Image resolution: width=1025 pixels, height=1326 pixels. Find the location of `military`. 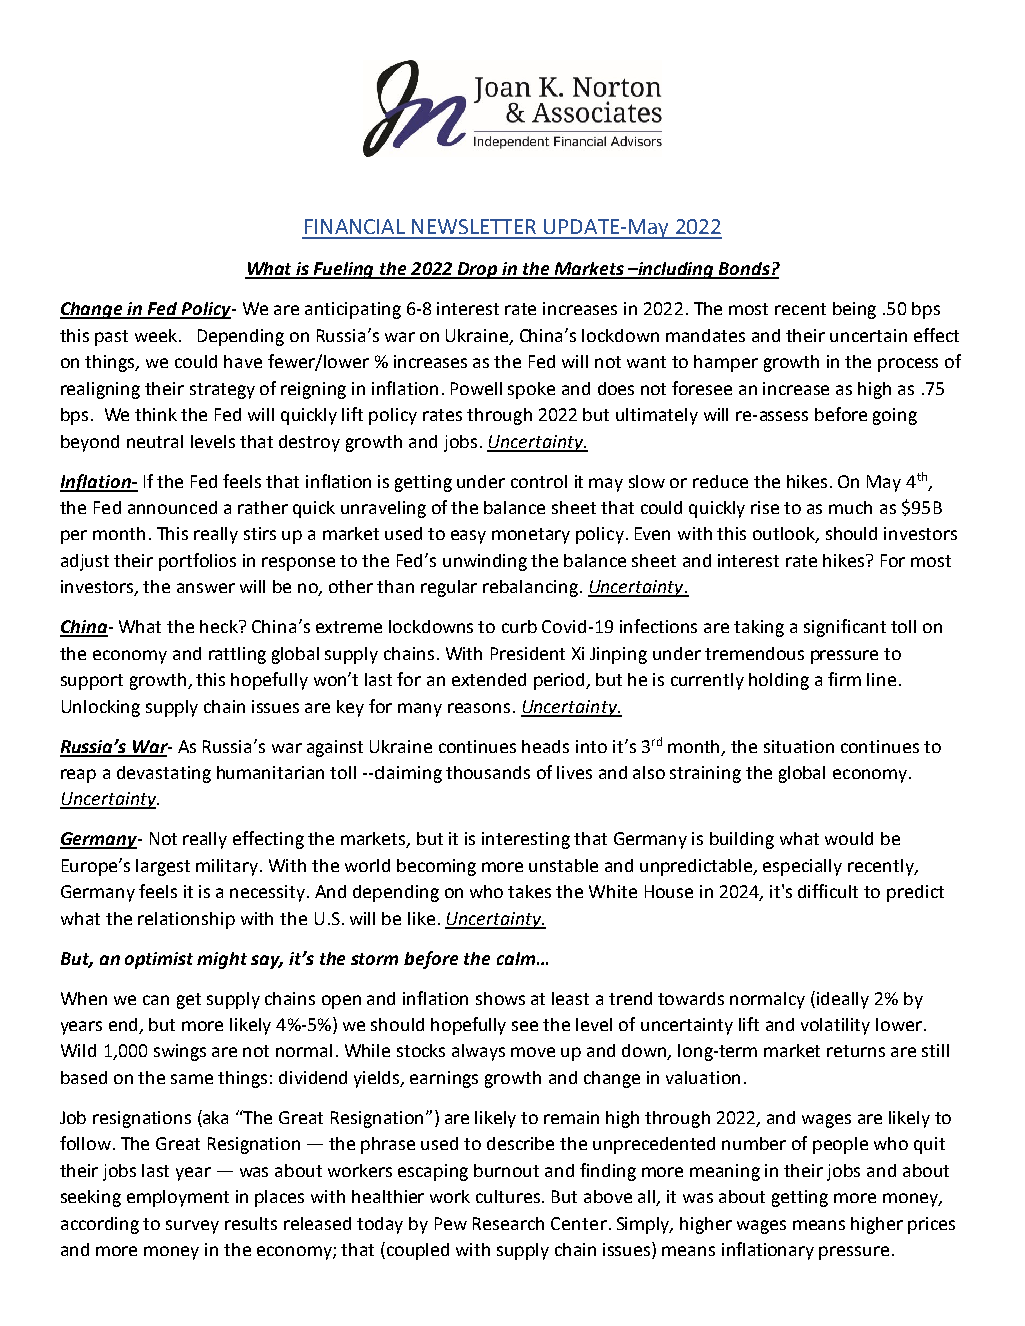

military is located at coordinates (228, 867).
